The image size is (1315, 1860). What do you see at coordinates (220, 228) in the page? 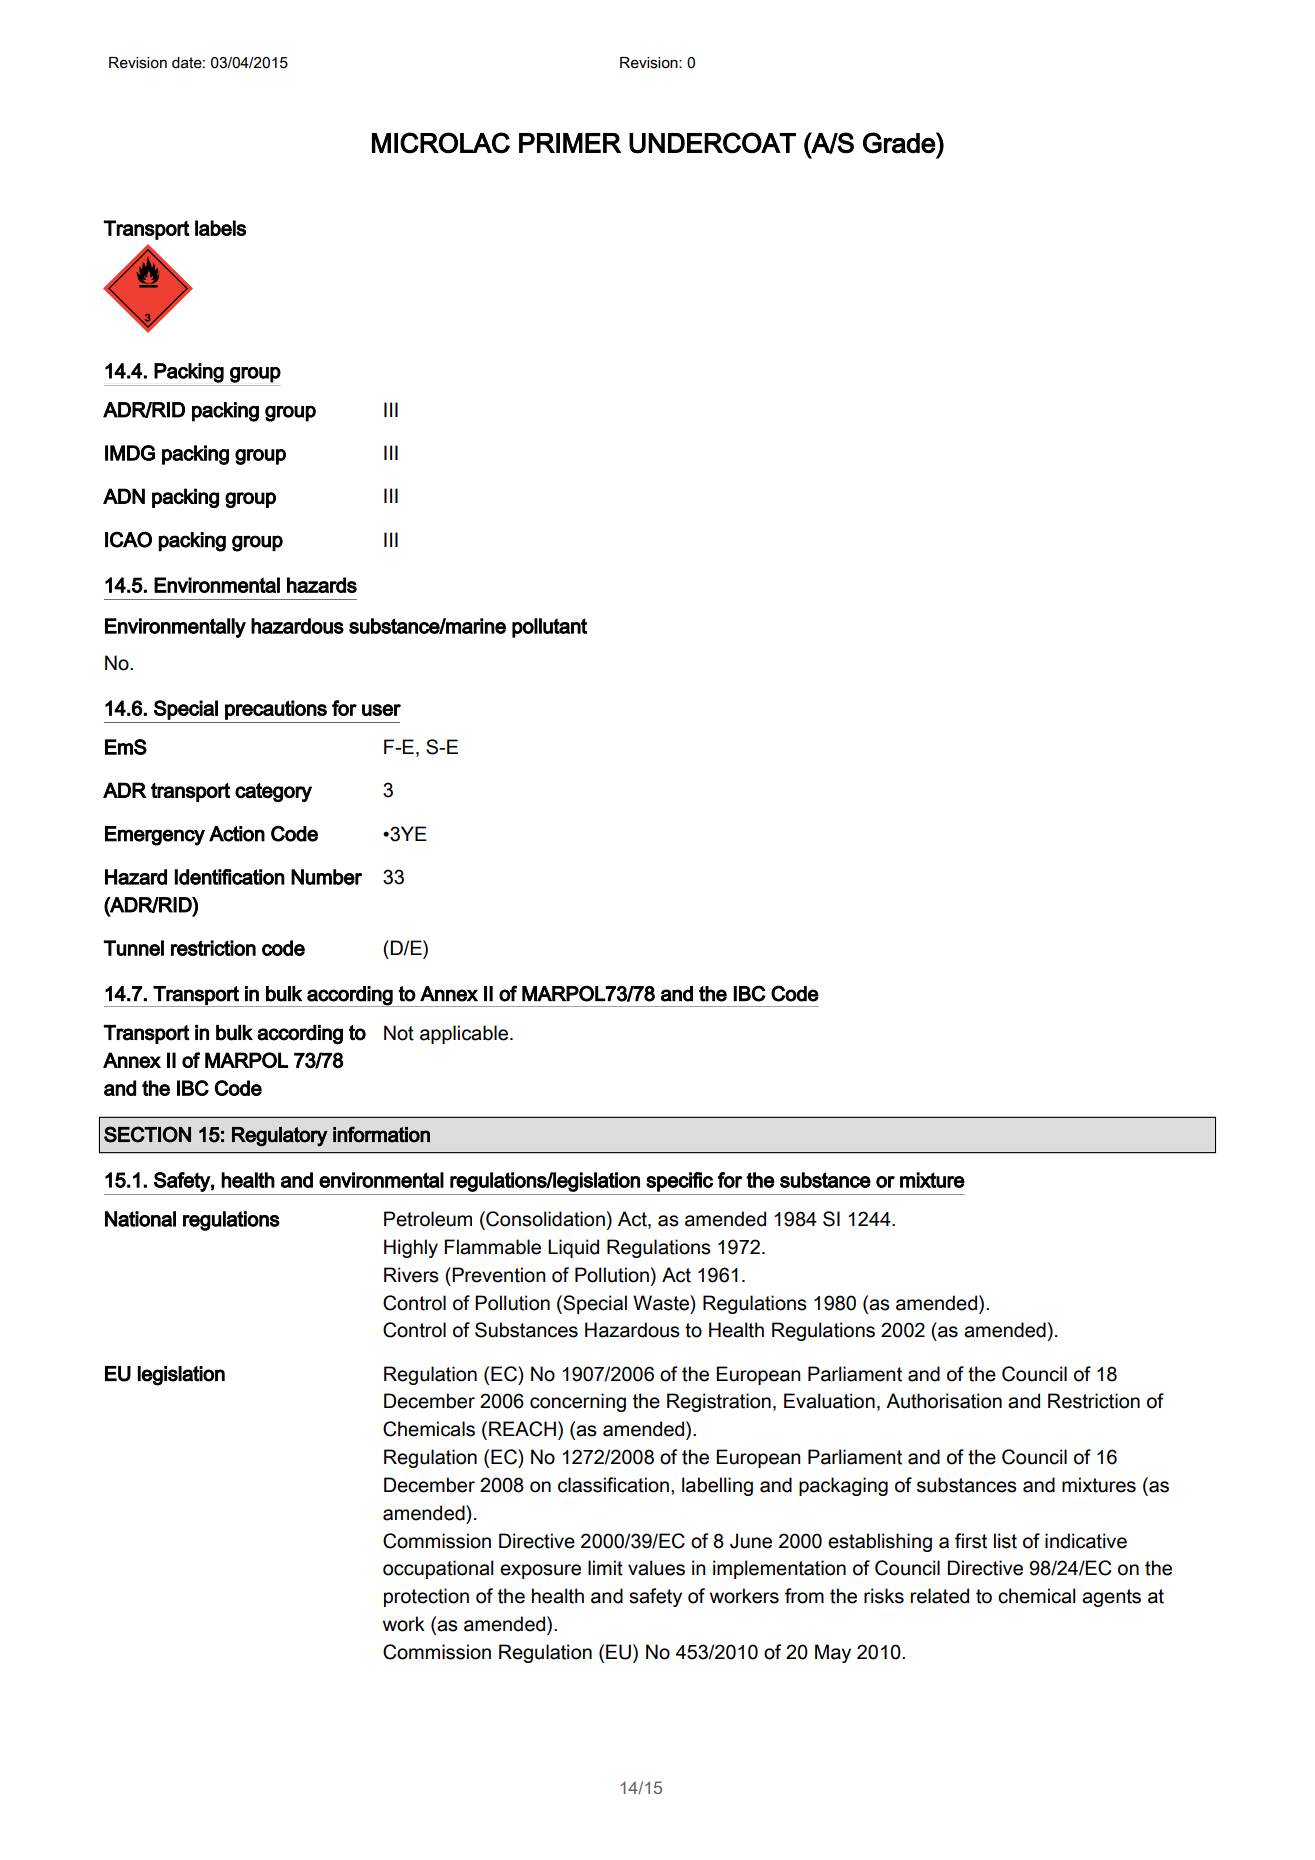
I see `labels` at bounding box center [220, 228].
